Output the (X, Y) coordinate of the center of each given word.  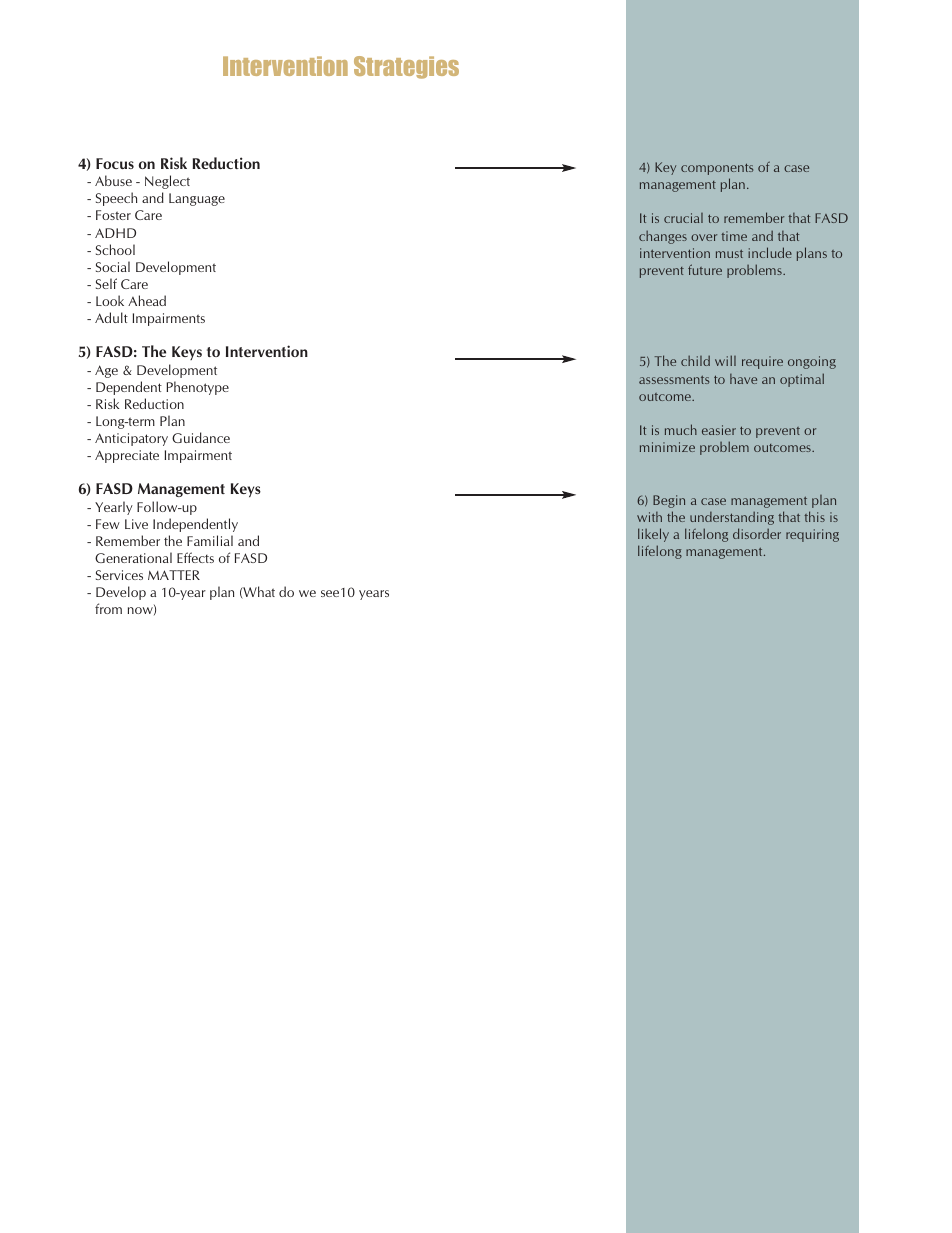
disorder (757, 533)
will (725, 360)
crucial (683, 218)
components (717, 169)
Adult (111, 317)
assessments (674, 379)
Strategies (406, 67)
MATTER (174, 575)
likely (653, 535)
